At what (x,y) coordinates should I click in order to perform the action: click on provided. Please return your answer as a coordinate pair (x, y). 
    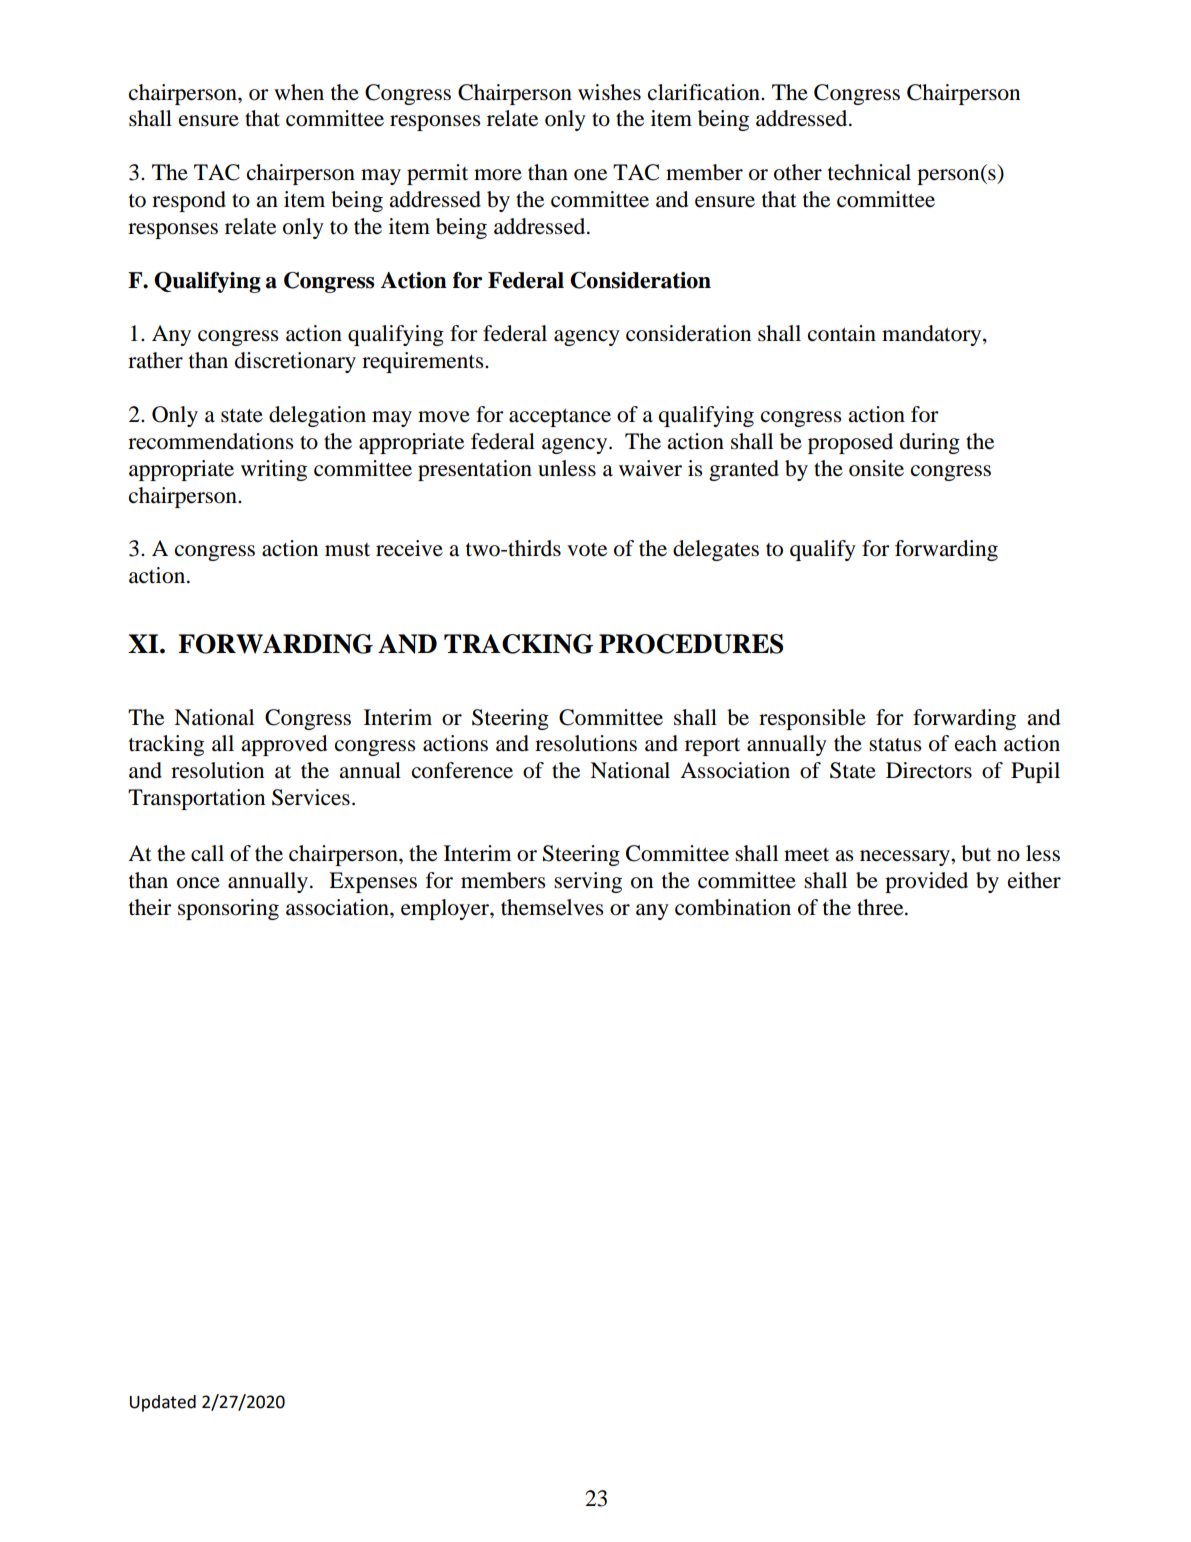
    Looking at the image, I should click on (926, 882).
